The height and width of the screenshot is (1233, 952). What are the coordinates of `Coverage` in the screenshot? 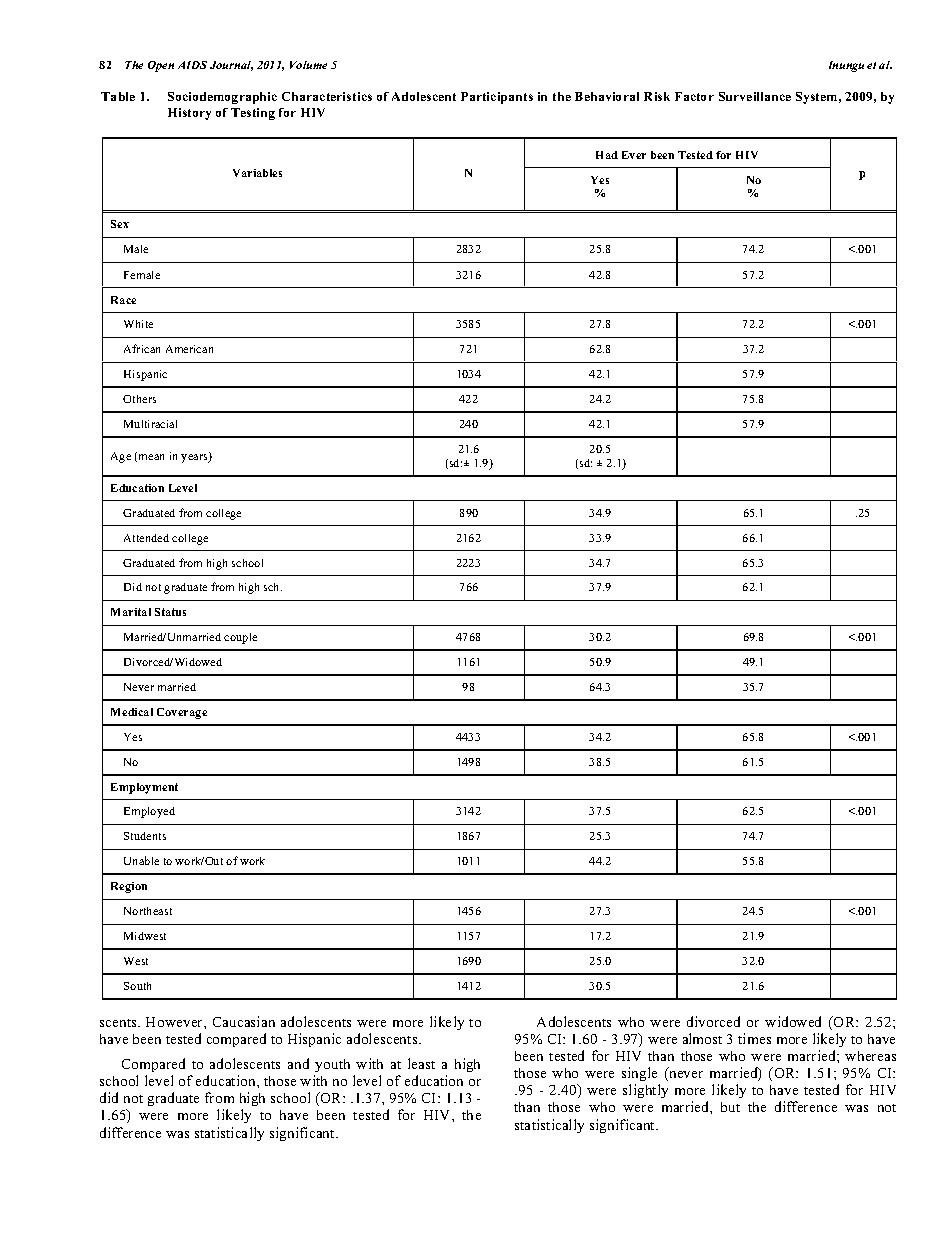 It's located at (182, 713).
